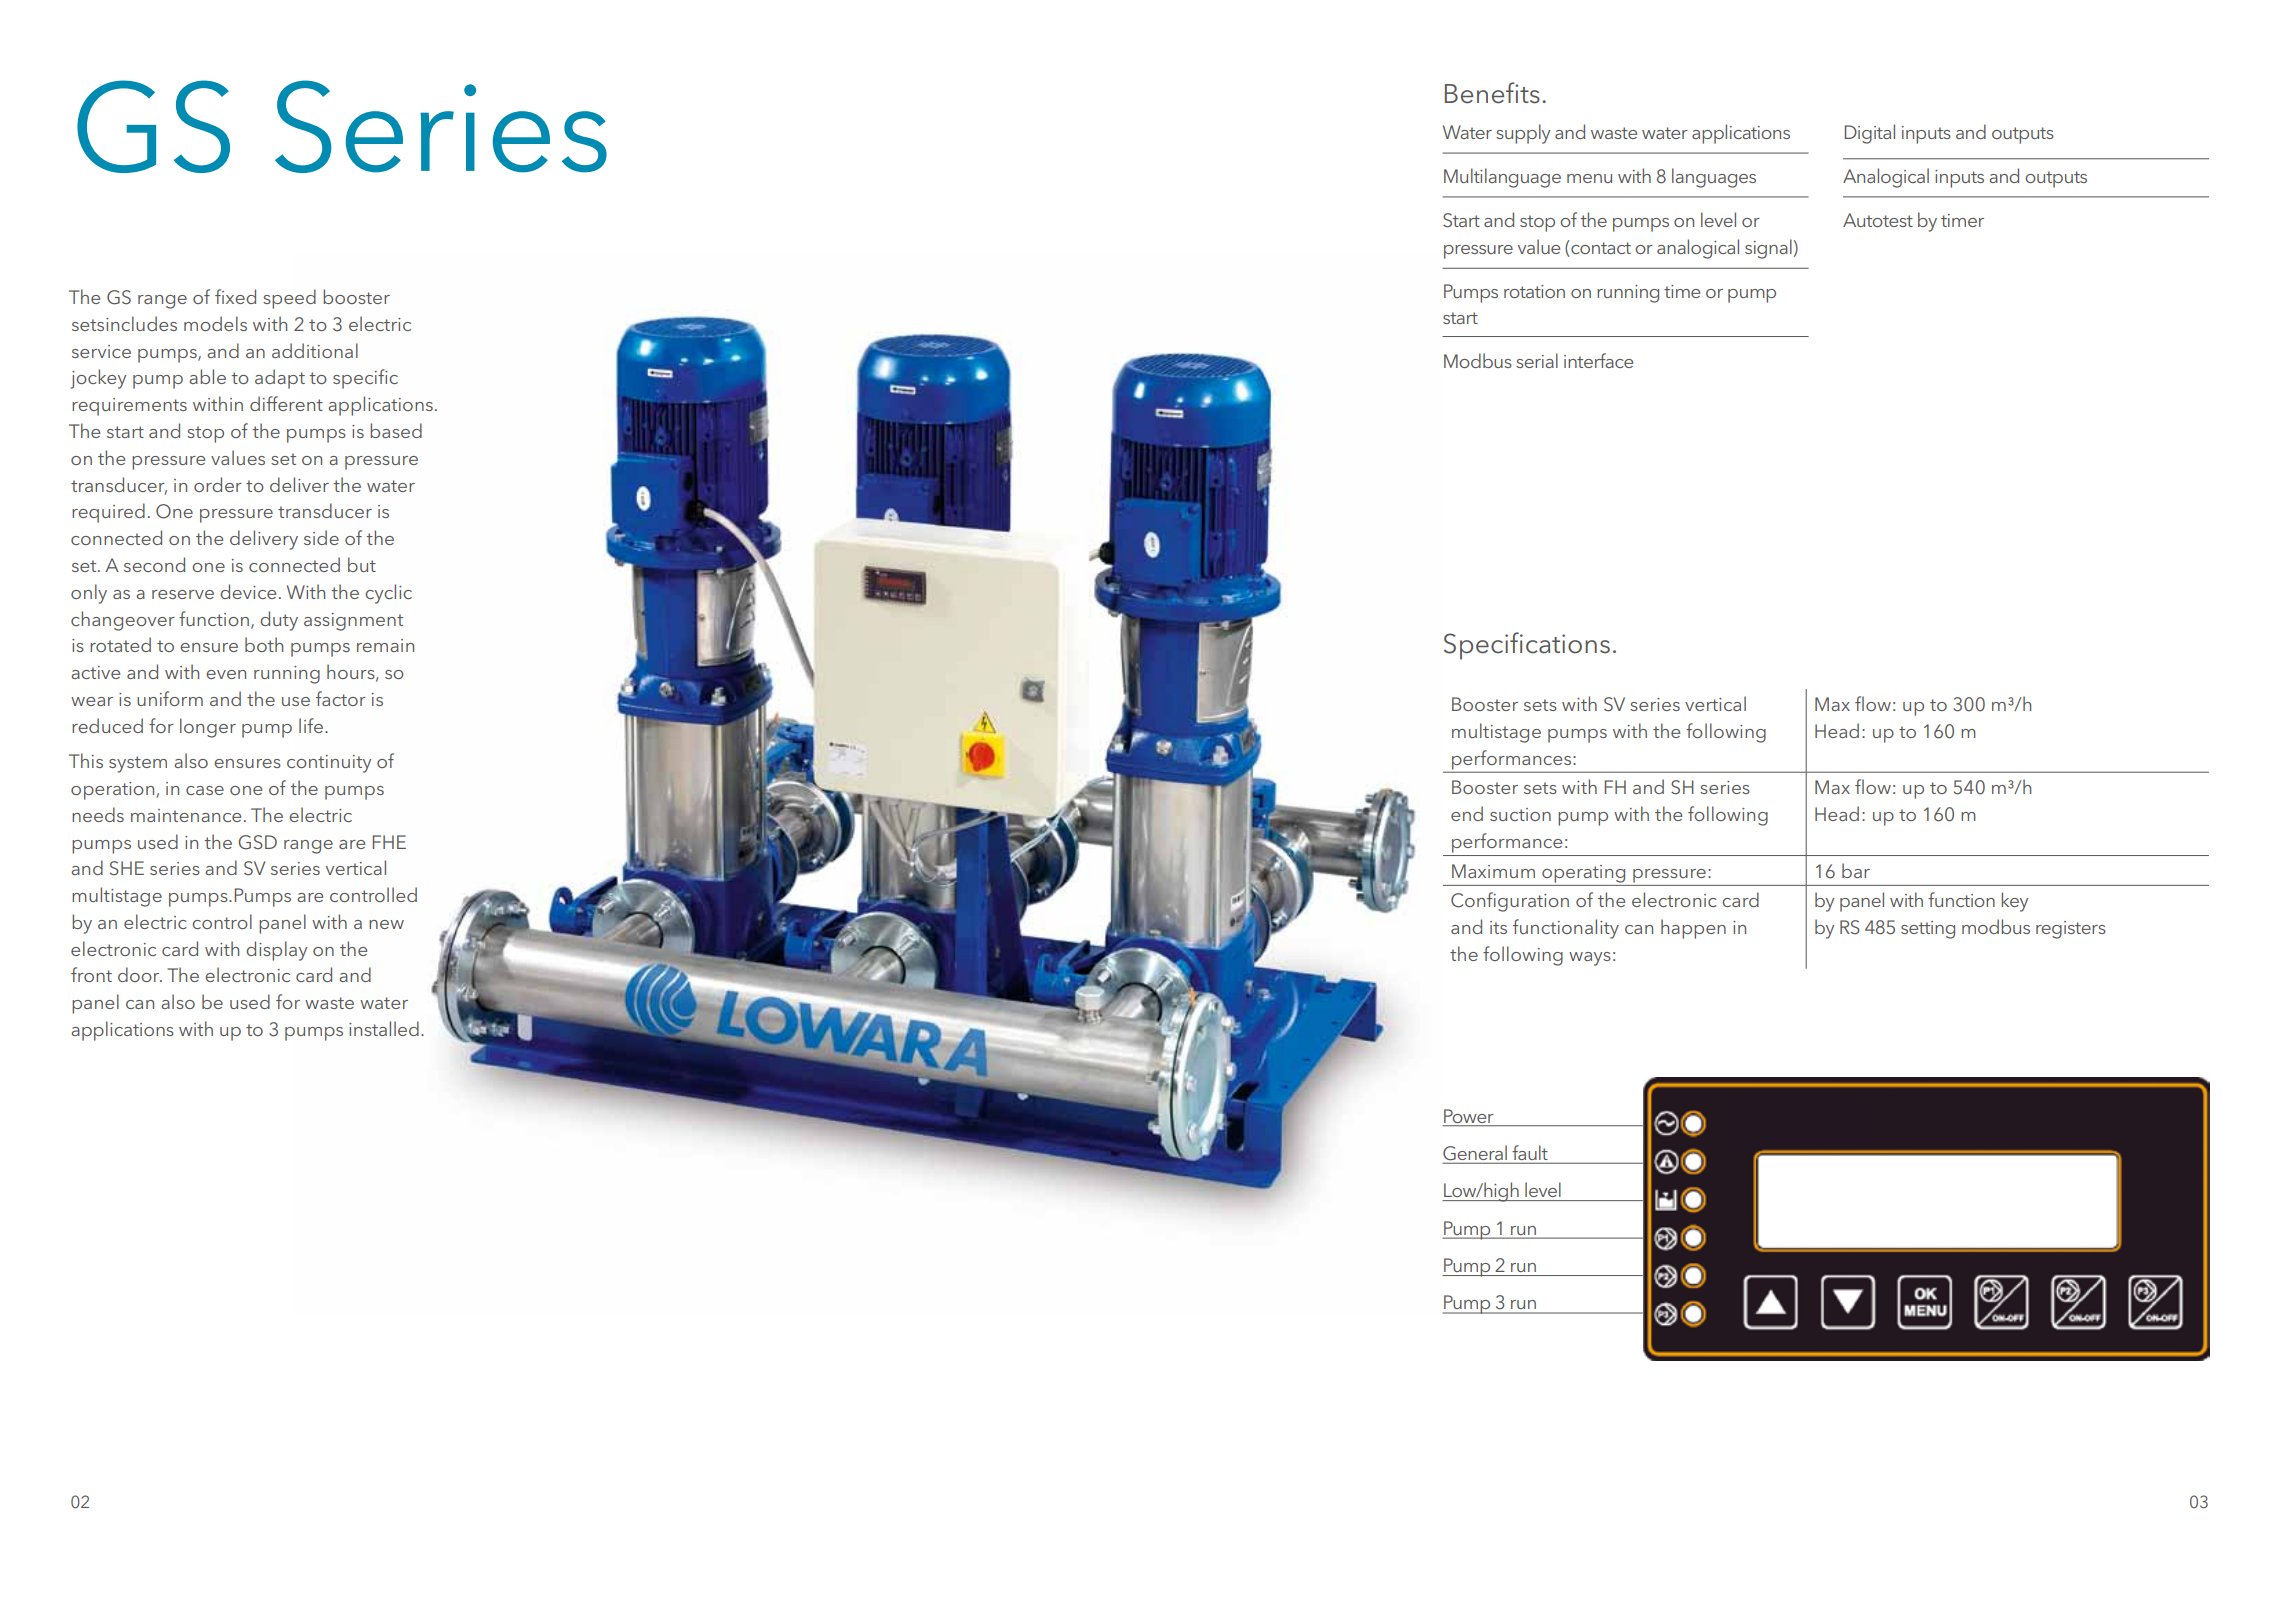 The width and height of the screenshot is (2278, 1611). What do you see at coordinates (1870, 134) in the screenshot?
I see `Digital` at bounding box center [1870, 134].
